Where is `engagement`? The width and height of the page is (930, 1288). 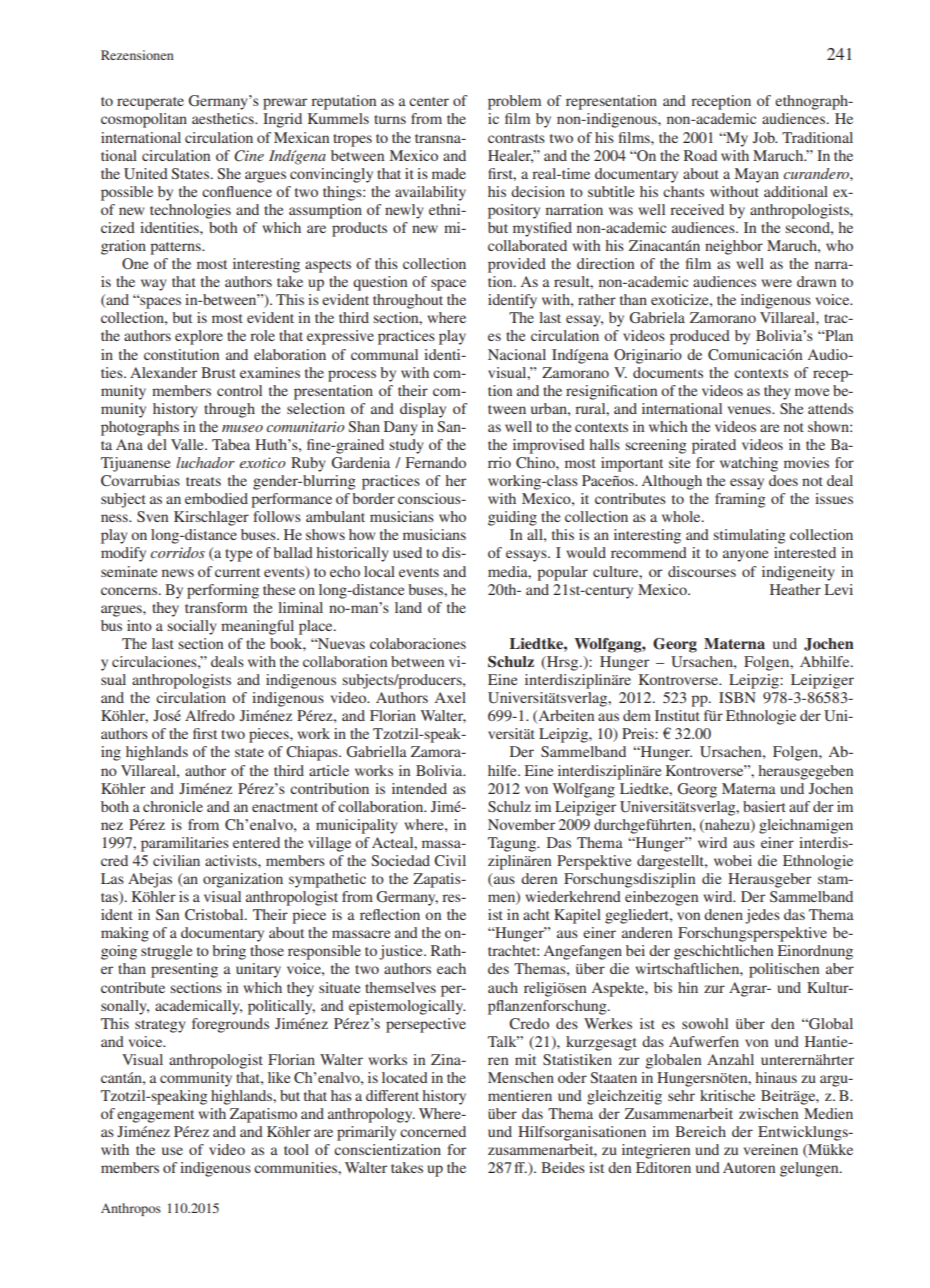
engagement is located at coordinates (155, 1116).
